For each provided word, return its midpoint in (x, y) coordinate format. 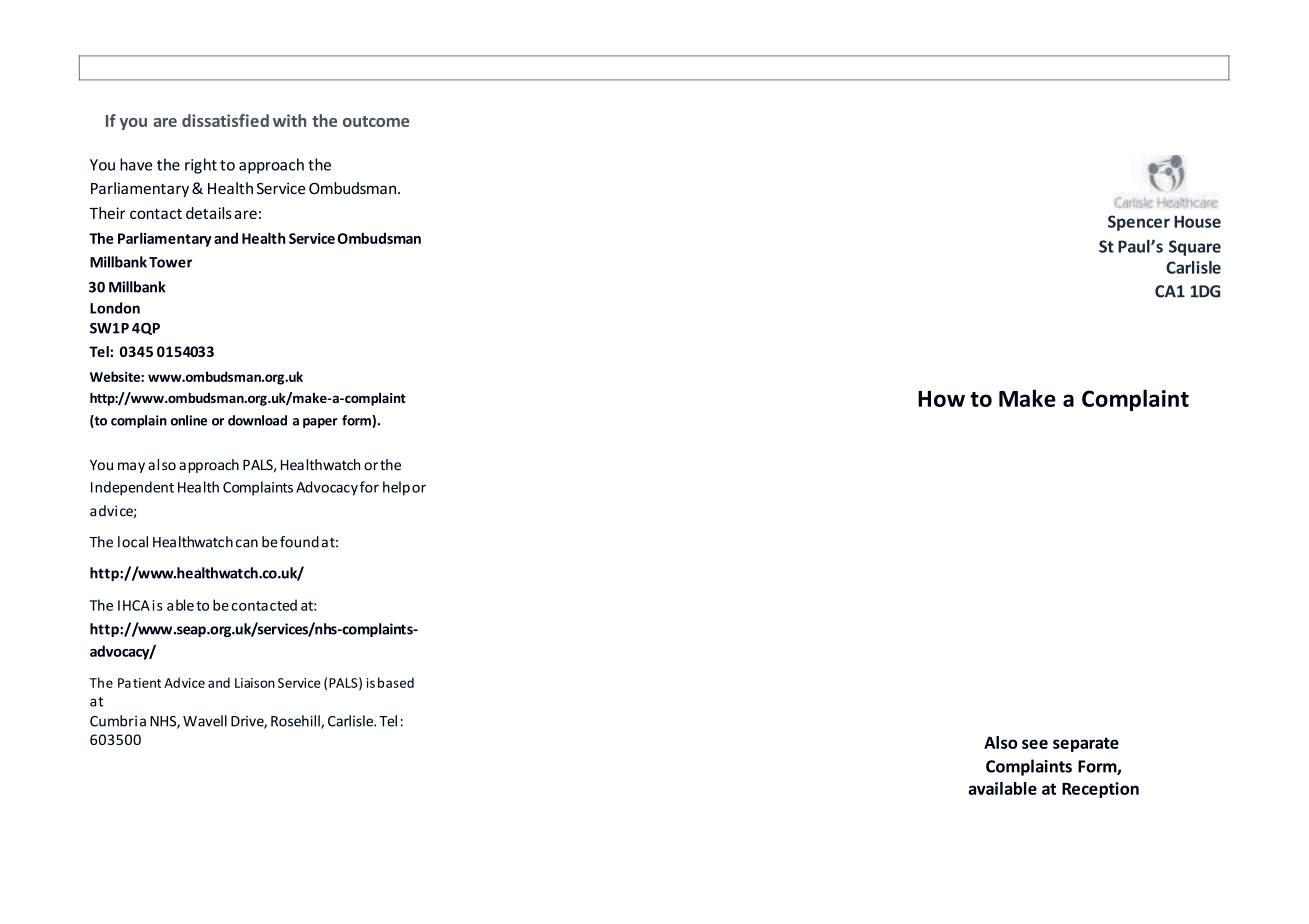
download (257, 420)
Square (1195, 248)
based (396, 682)
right (201, 166)
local (133, 542)
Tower (170, 262)
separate (1086, 744)
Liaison (255, 683)
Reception (1100, 790)
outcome (376, 121)
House (1197, 221)
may (131, 467)
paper (320, 423)
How (941, 399)
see (1035, 744)
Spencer (1139, 223)
